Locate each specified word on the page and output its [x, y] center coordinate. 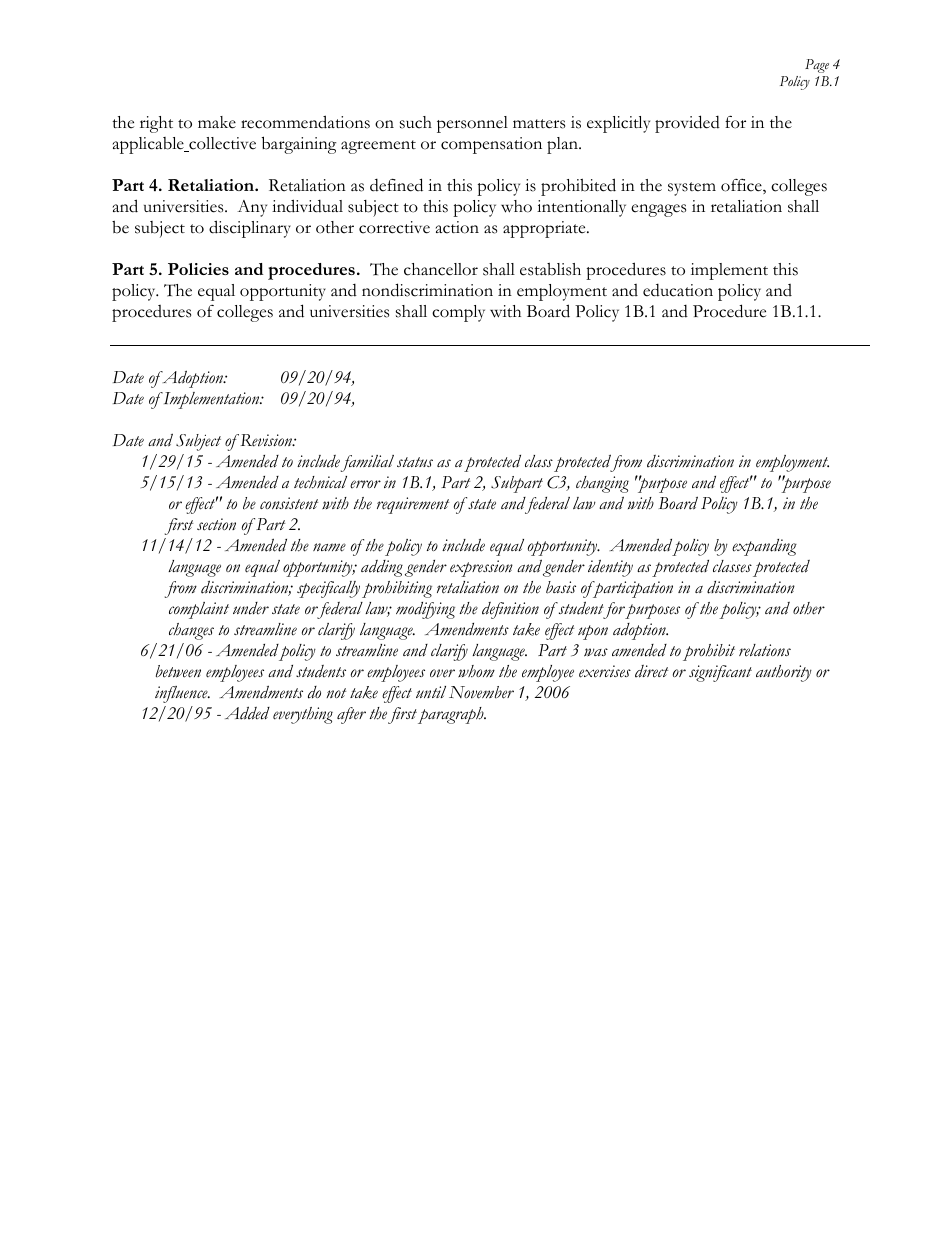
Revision [266, 440]
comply [458, 313]
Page [817, 66]
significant [720, 673]
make [217, 122]
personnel [472, 124]
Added [247, 713]
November [481, 692]
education [678, 290]
